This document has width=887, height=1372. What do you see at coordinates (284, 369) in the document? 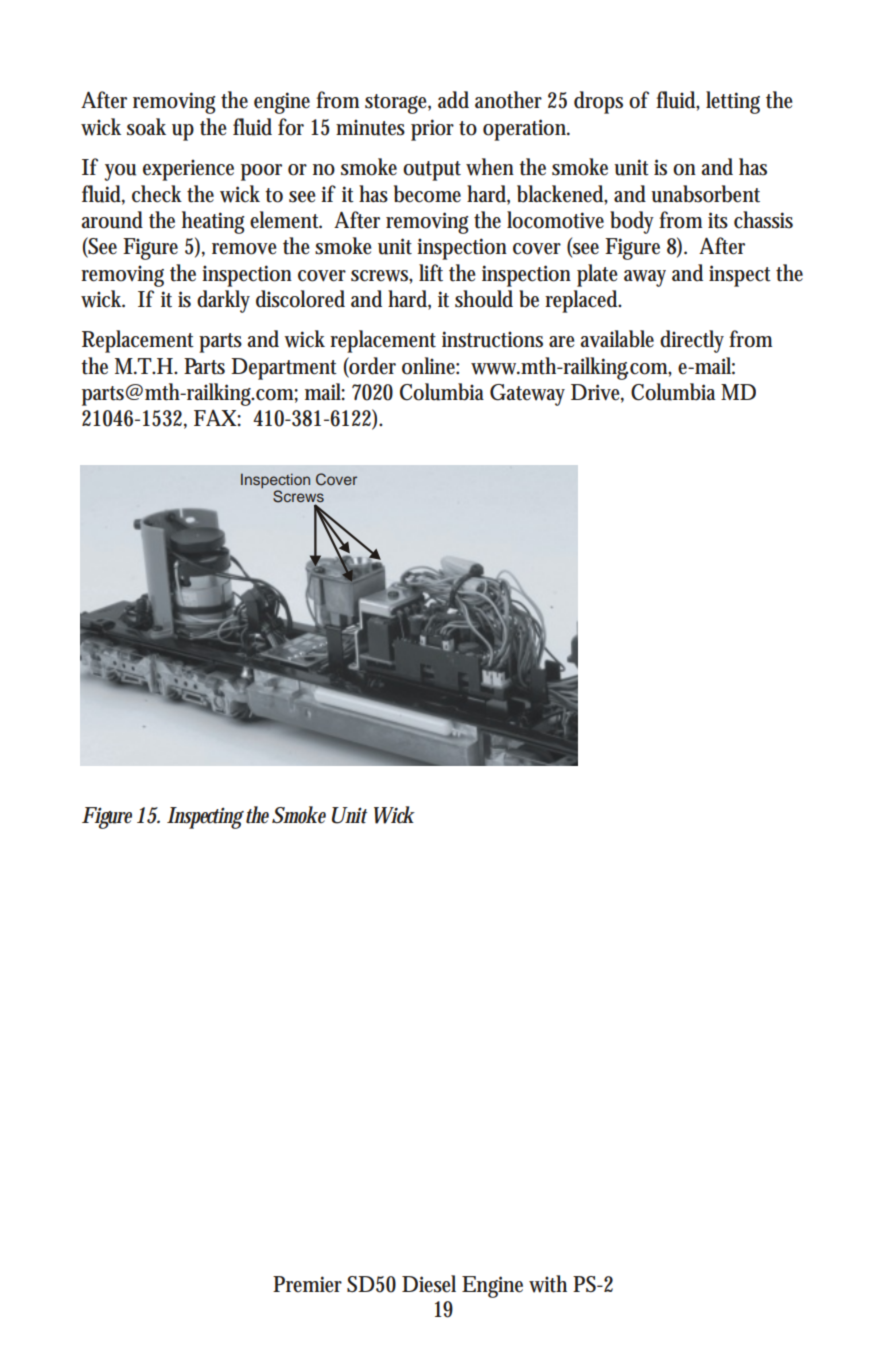
I see `Department` at bounding box center [284, 369].
